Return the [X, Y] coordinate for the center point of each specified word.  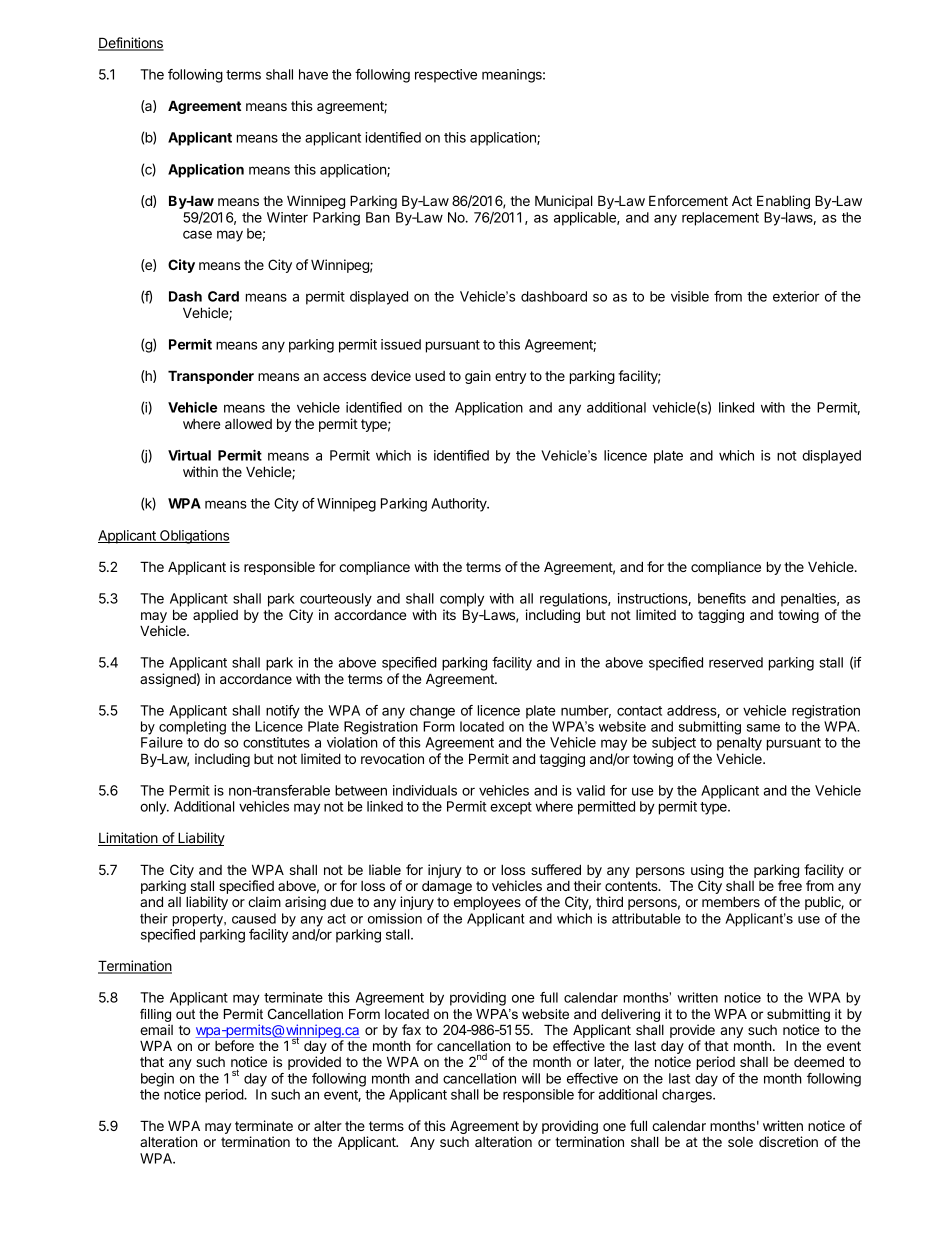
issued [401, 344]
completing [192, 728]
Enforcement [688, 200]
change [432, 712]
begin [157, 1080]
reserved [736, 662]
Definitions [131, 44]
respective [446, 76]
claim [264, 901]
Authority [460, 505]
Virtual [189, 455]
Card [223, 296]
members [731, 902]
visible [690, 296]
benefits [722, 598]
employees [487, 903]
